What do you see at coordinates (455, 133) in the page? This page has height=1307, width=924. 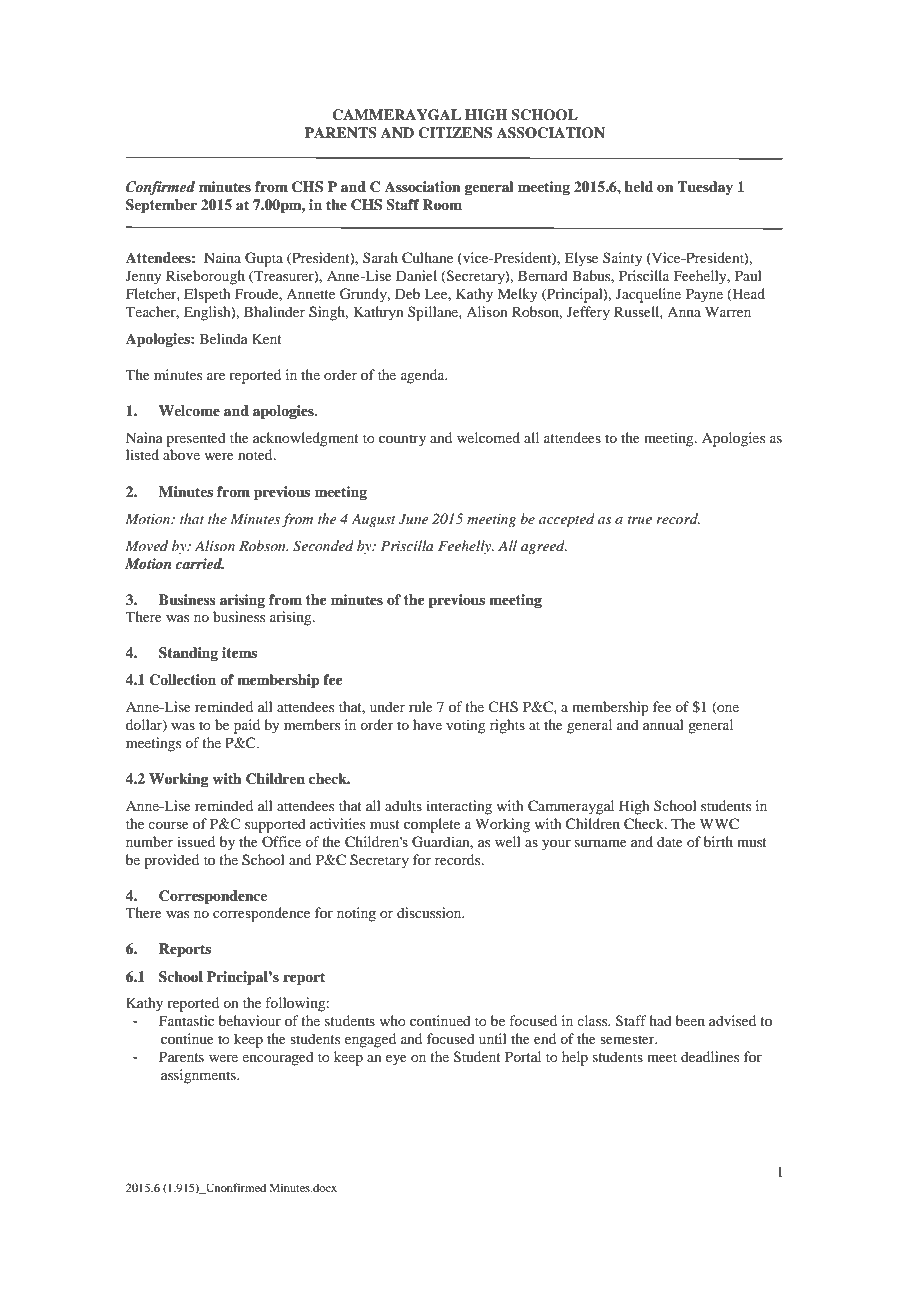 I see `CITIZENS` at bounding box center [455, 133].
